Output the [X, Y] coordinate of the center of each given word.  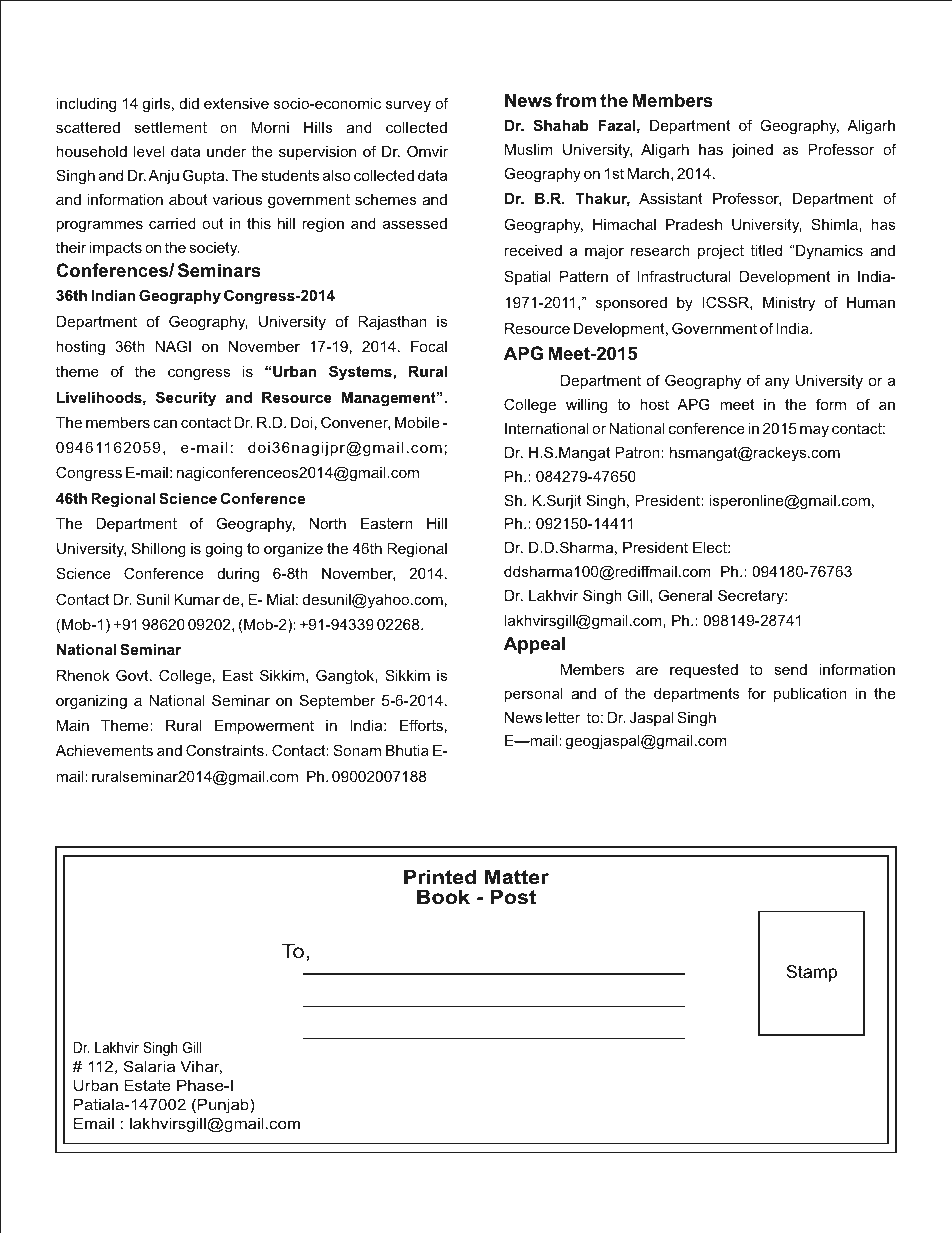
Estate [147, 1085]
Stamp [811, 973]
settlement [170, 127]
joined [752, 151]
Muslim [529, 149]
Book [443, 897]
